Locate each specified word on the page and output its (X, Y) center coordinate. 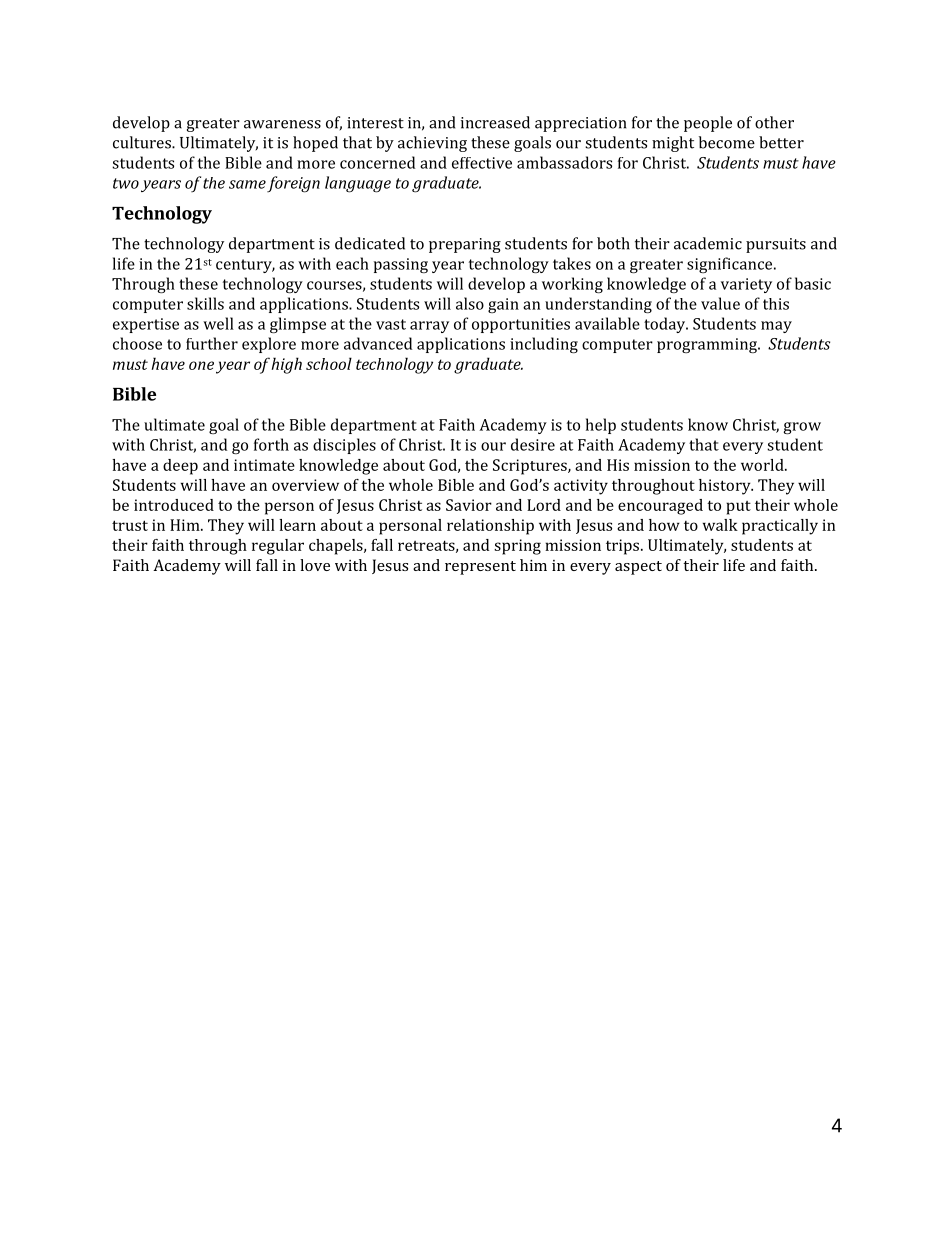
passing (401, 265)
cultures (143, 142)
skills (205, 303)
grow (802, 428)
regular (278, 547)
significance (731, 265)
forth (271, 444)
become (727, 142)
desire (533, 444)
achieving (432, 144)
